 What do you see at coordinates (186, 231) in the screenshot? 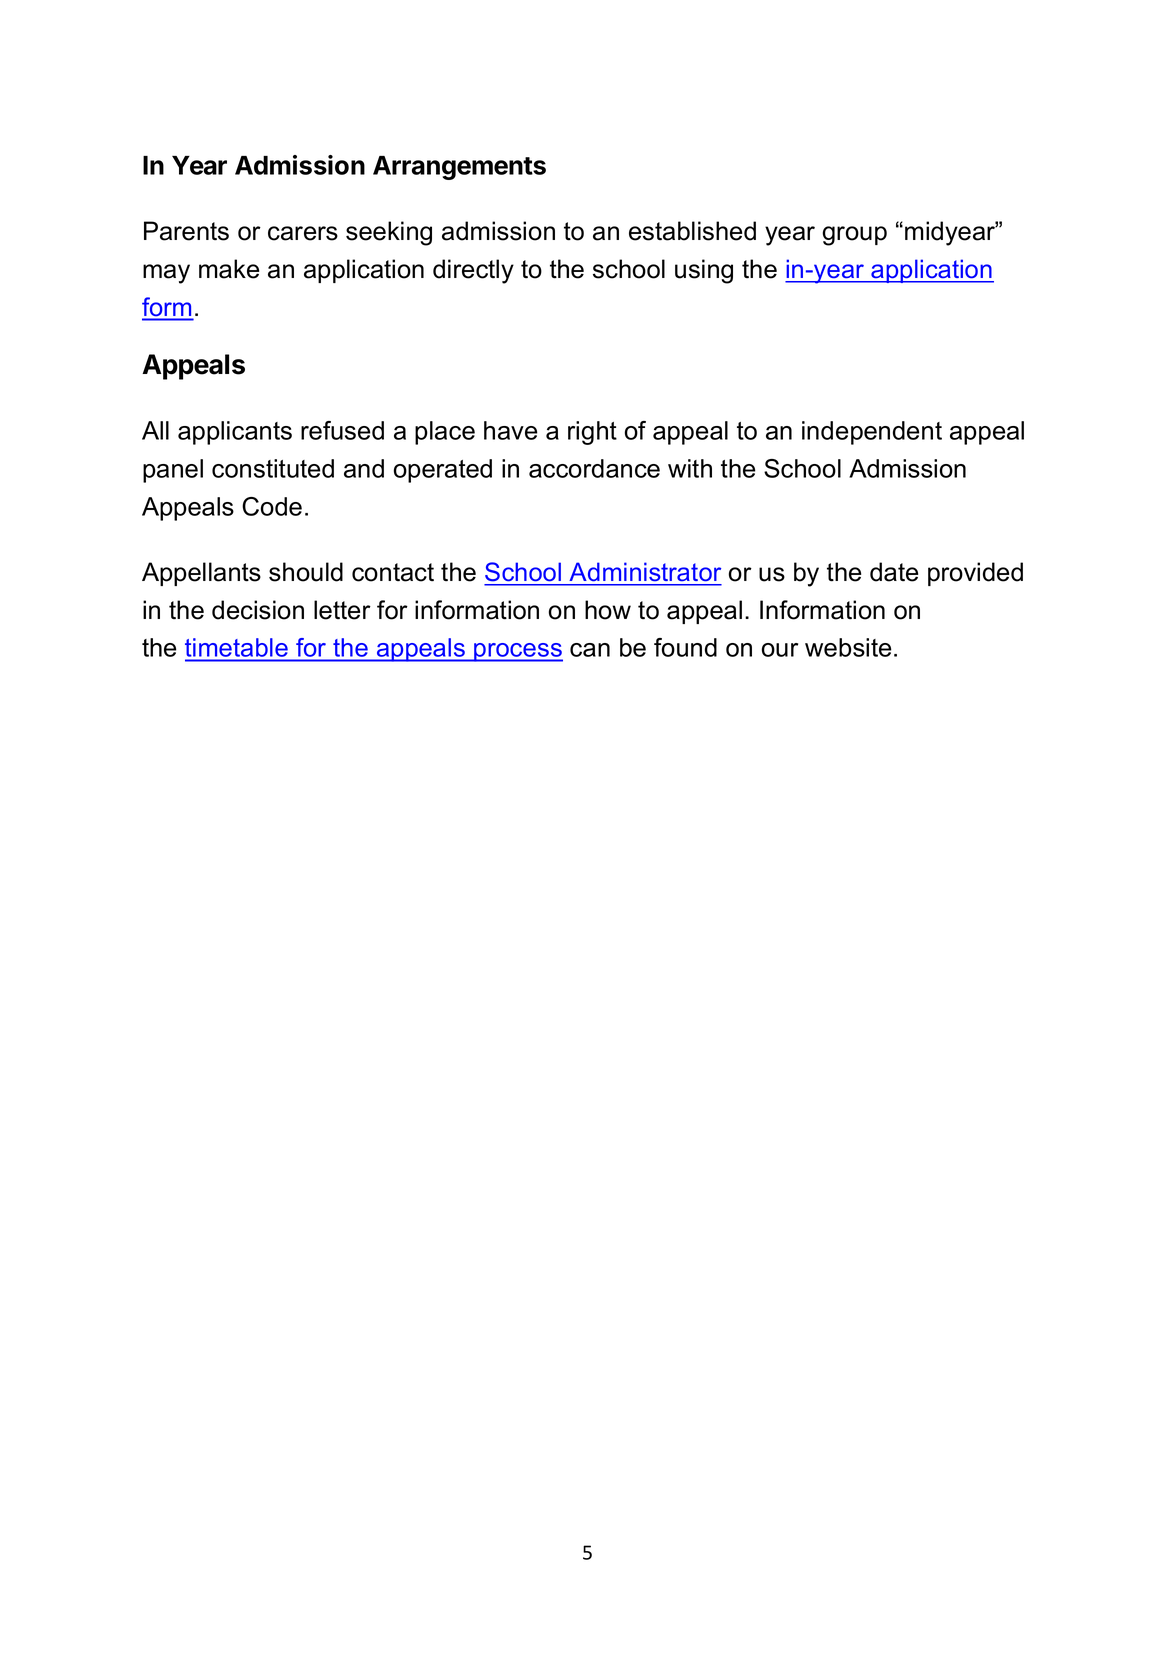
I see `Parents` at bounding box center [186, 231].
